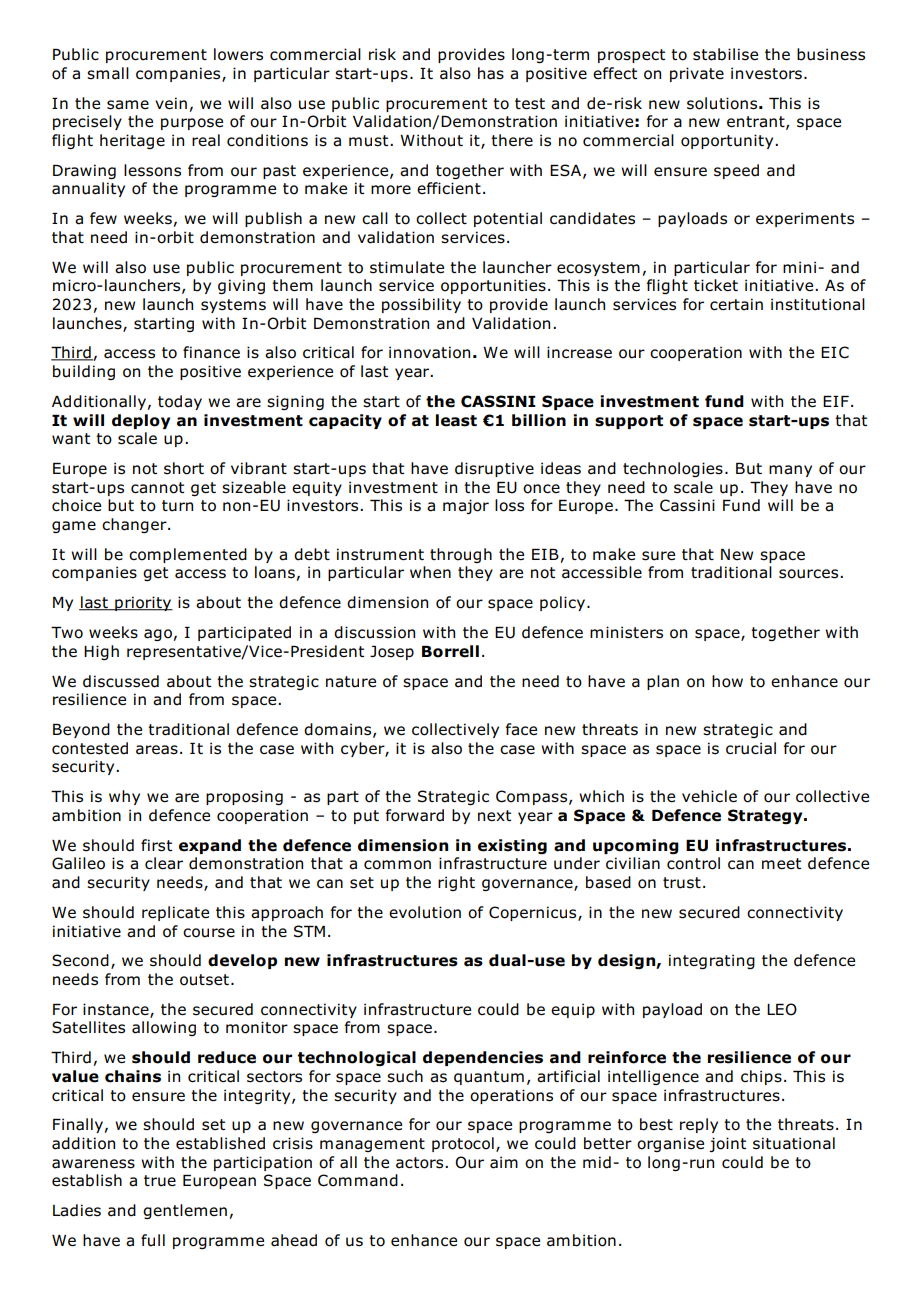 The height and width of the document is (1308, 924). What do you see at coordinates (101, 652) in the document?
I see `High` at bounding box center [101, 652].
